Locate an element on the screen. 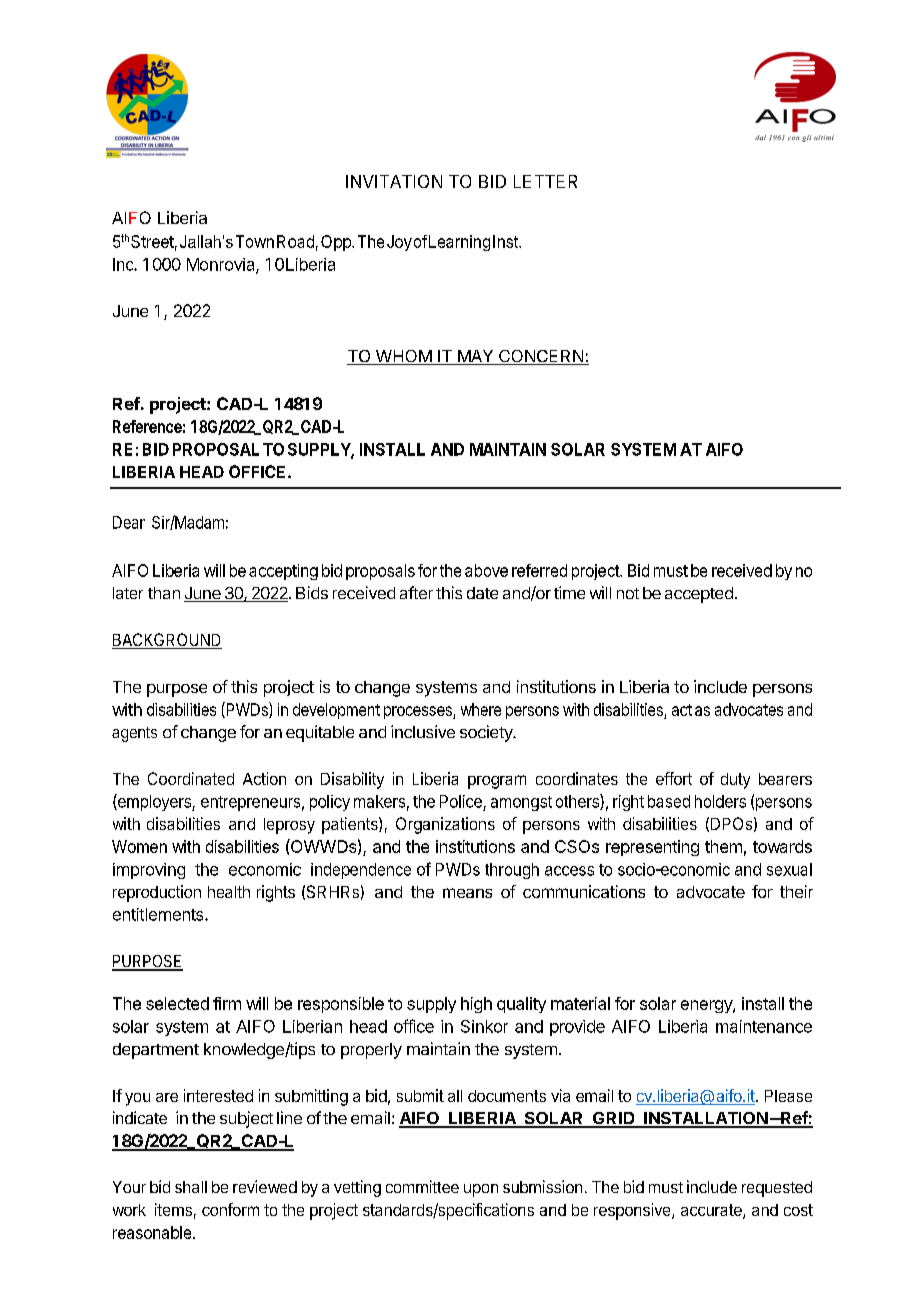 The image size is (924, 1308). agents is located at coordinates (134, 734).
